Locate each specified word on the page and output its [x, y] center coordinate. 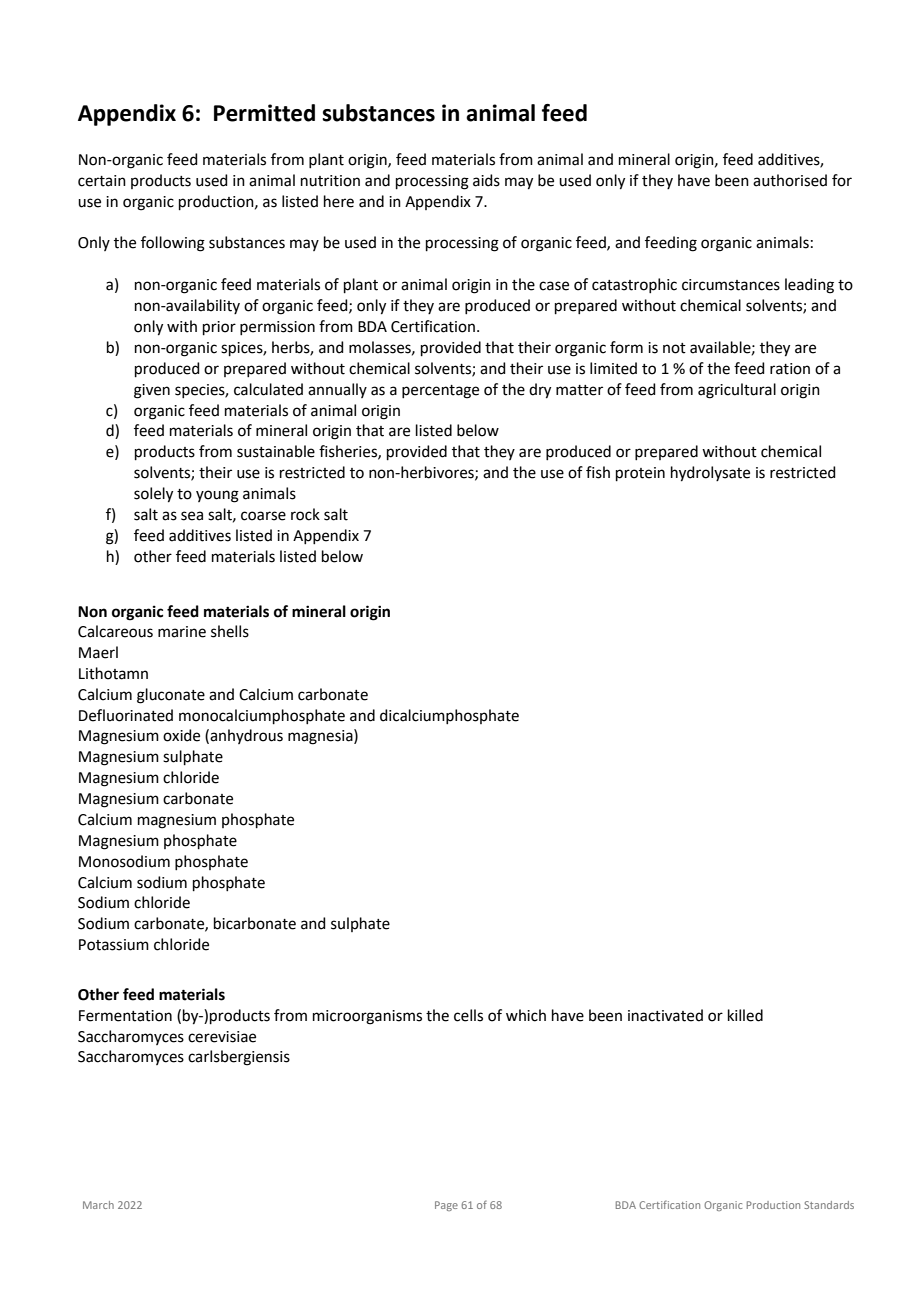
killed [745, 1015]
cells [468, 1015]
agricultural [737, 391]
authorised [790, 180]
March [98, 1205]
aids [486, 180]
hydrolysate [710, 474]
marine [182, 632]
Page [446, 1206]
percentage [440, 392]
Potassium [114, 945]
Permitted [264, 113]
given [152, 391]
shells [230, 631]
